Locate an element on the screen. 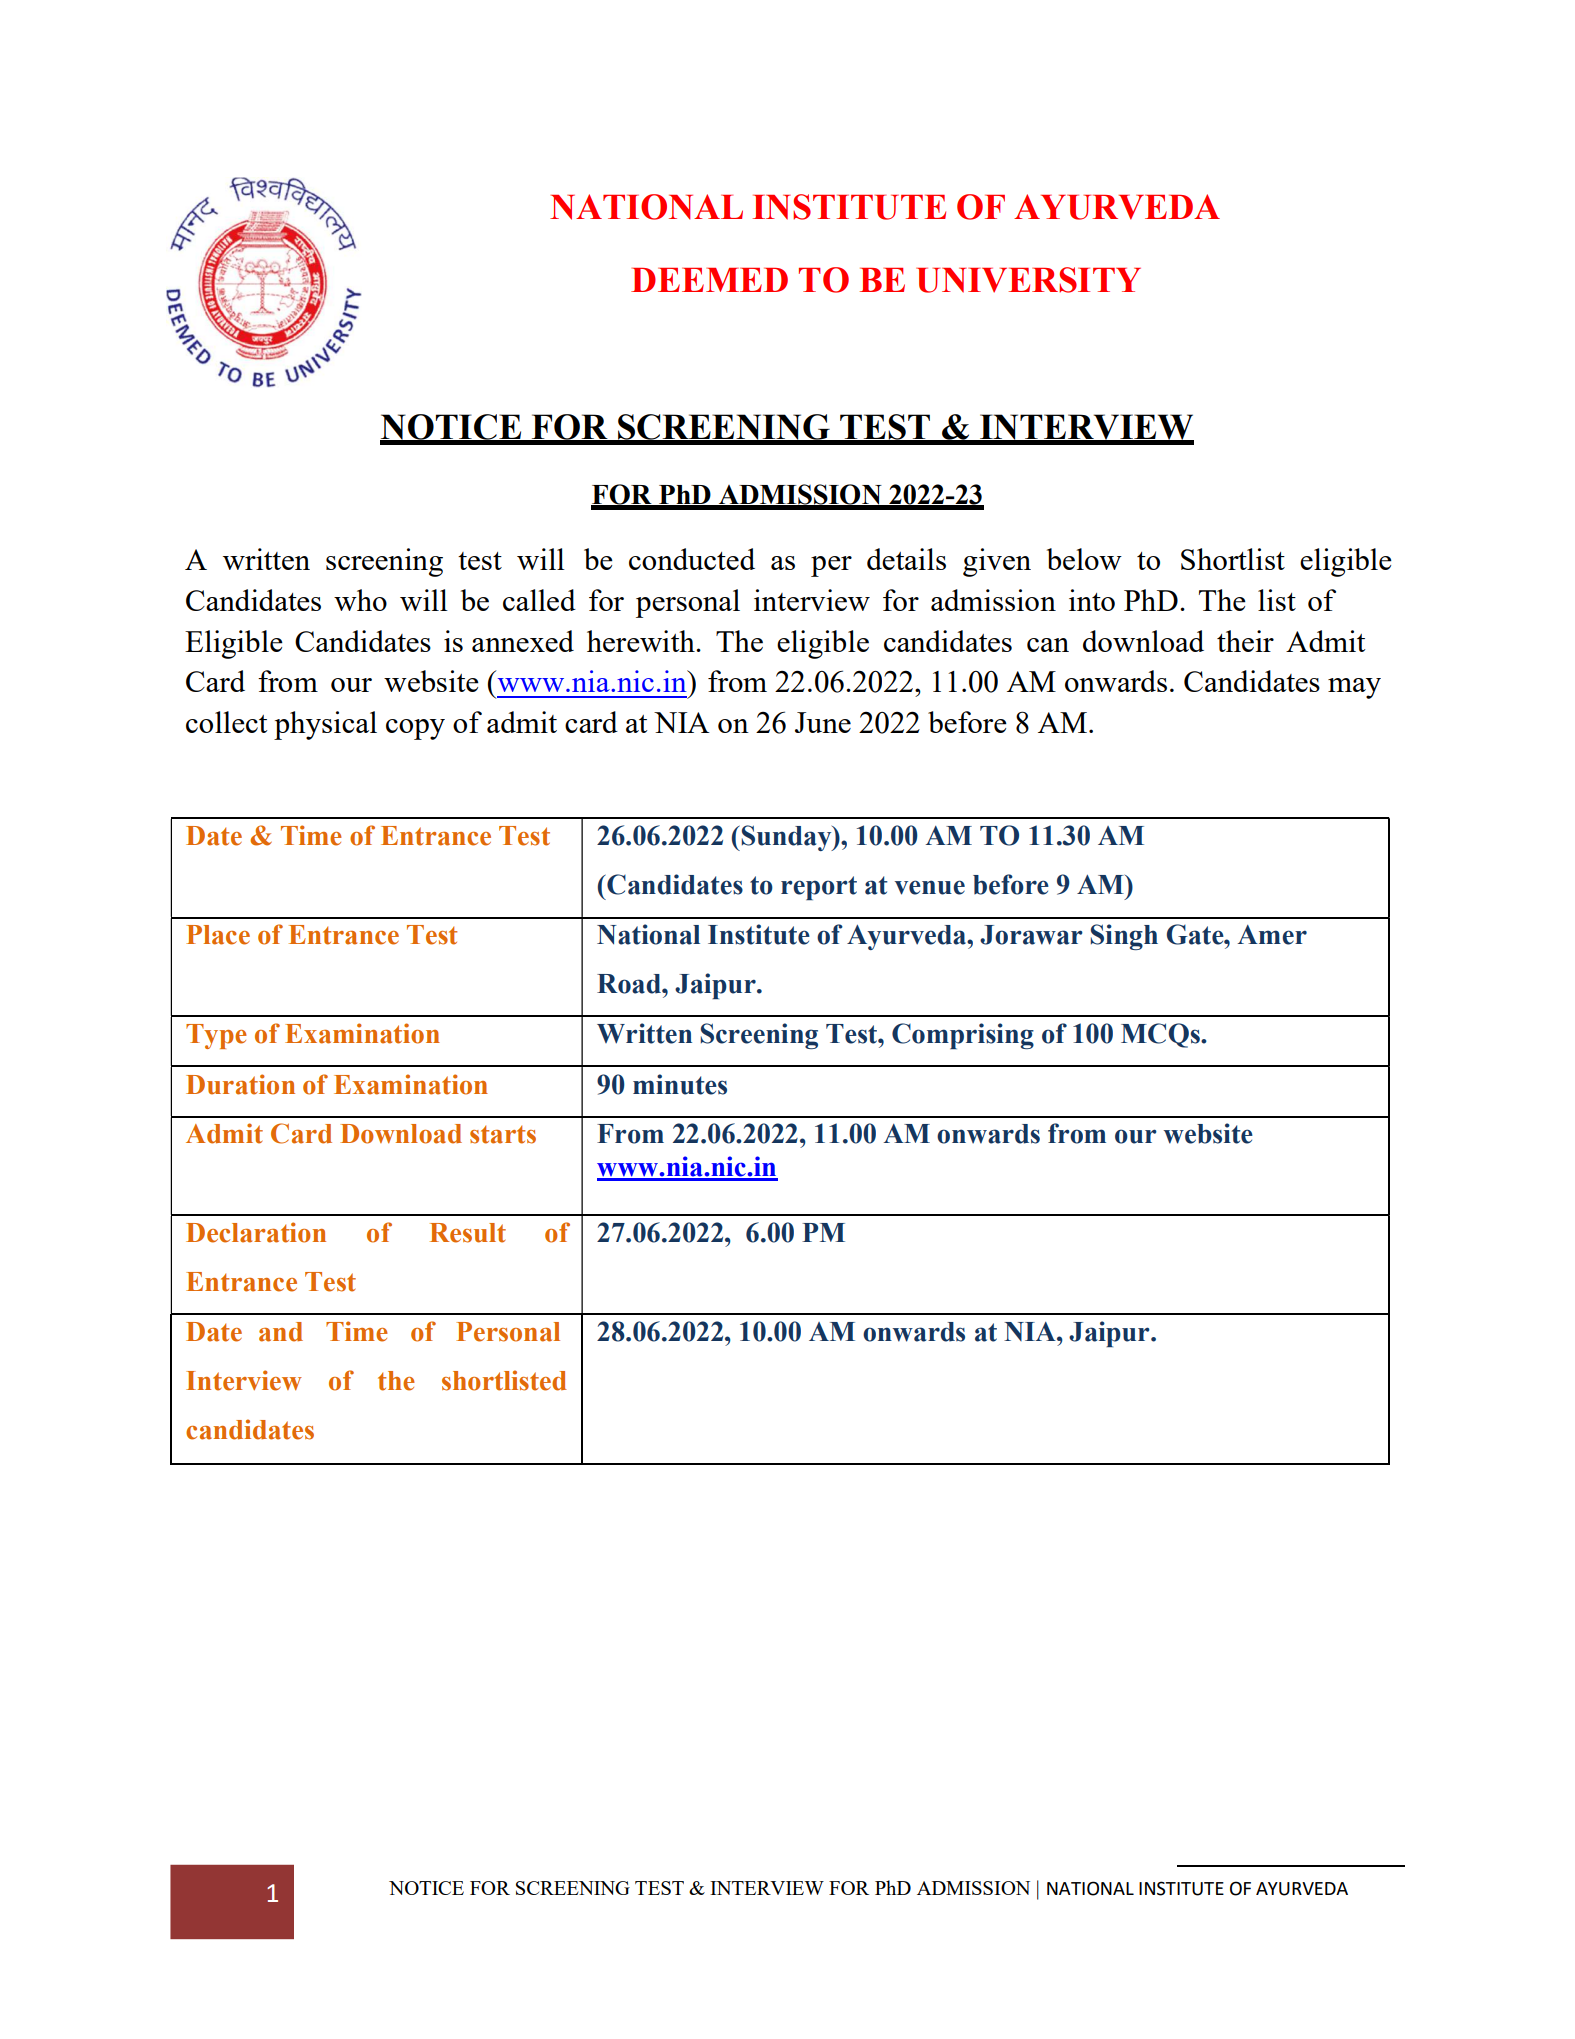 The height and width of the screenshot is (2039, 1575). below is located at coordinates (1084, 559).
